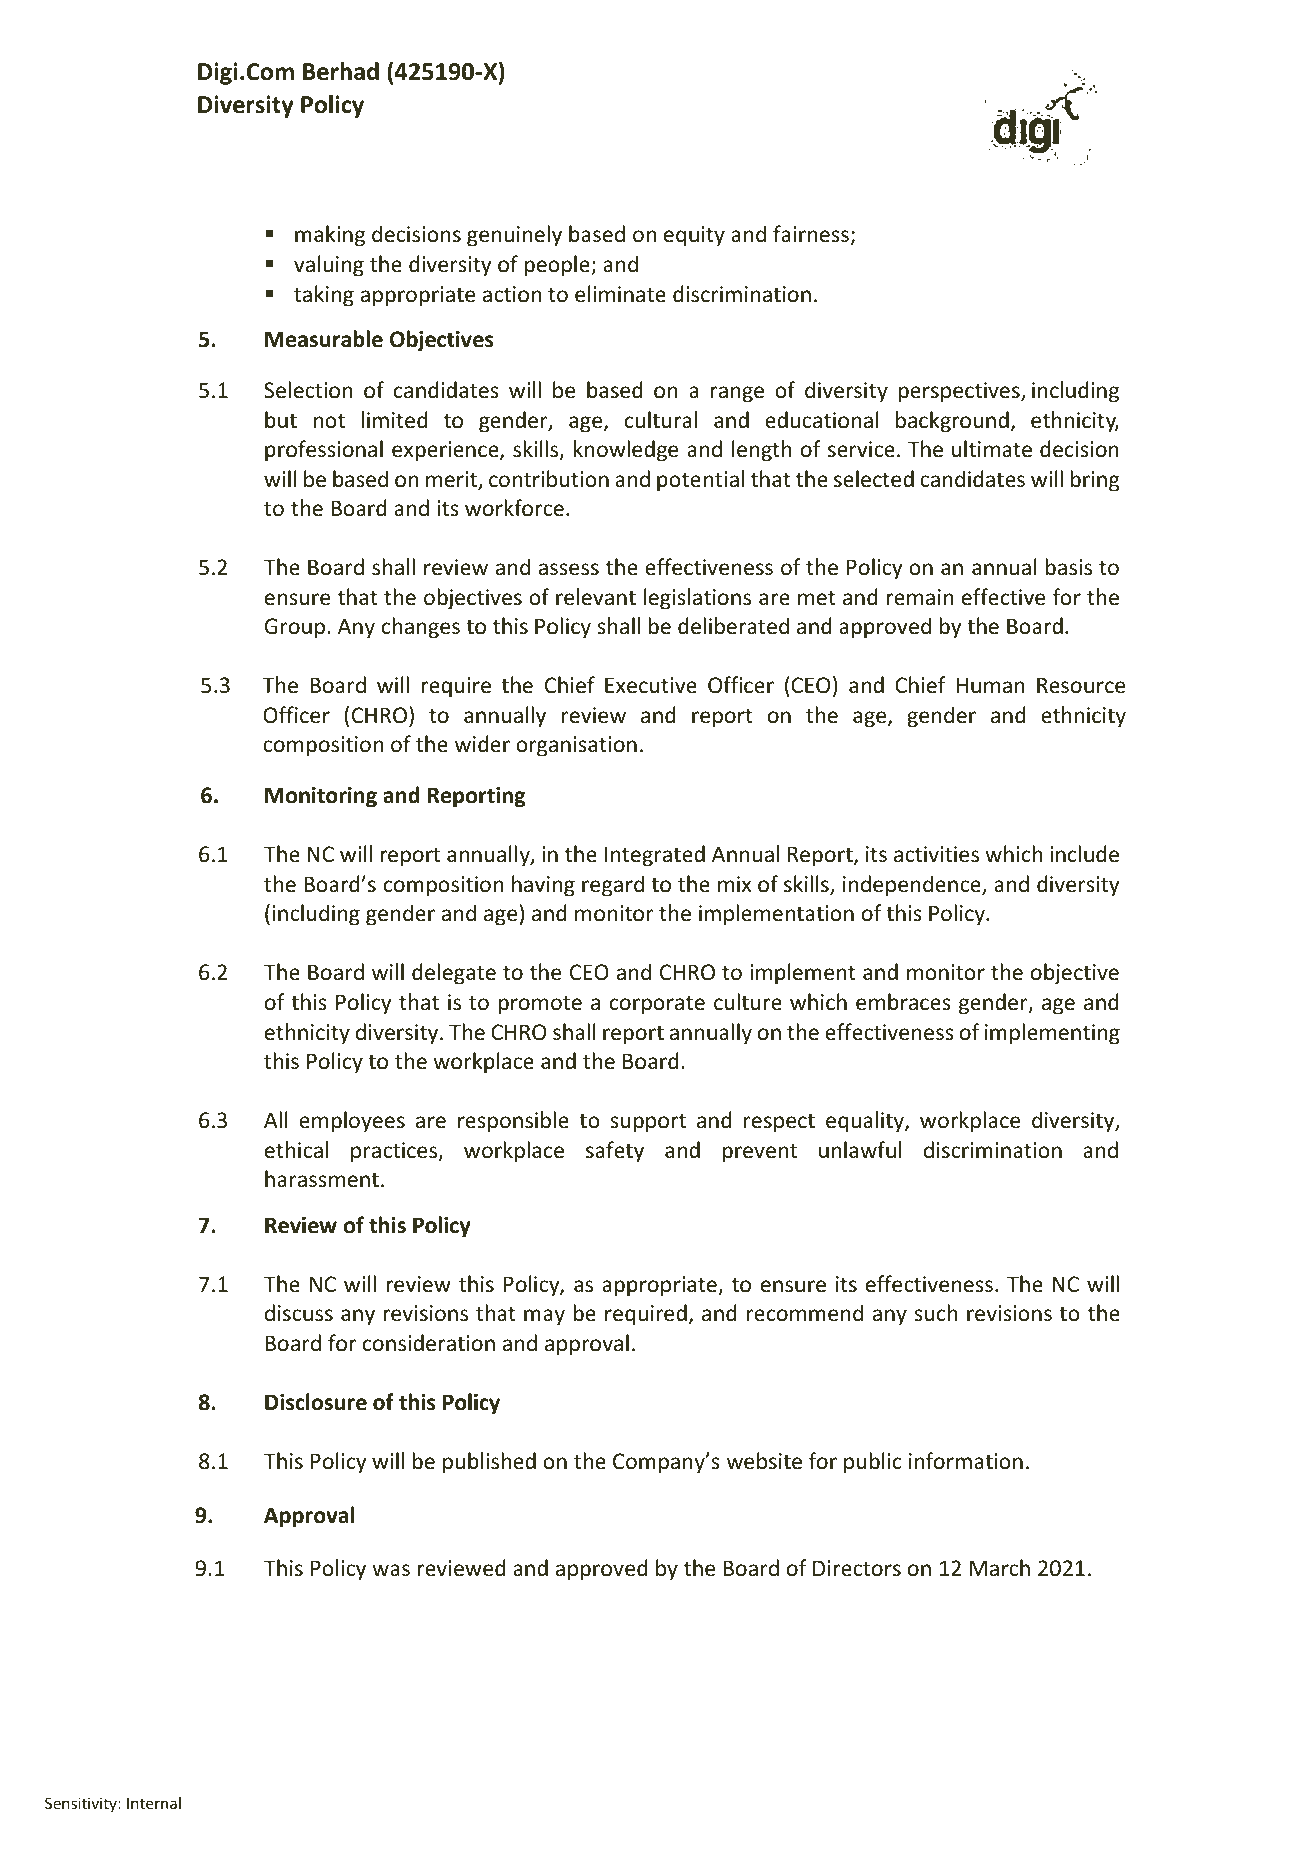 The image size is (1311, 1851). Describe the element at coordinates (295, 628) in the screenshot. I see `Group` at that location.
